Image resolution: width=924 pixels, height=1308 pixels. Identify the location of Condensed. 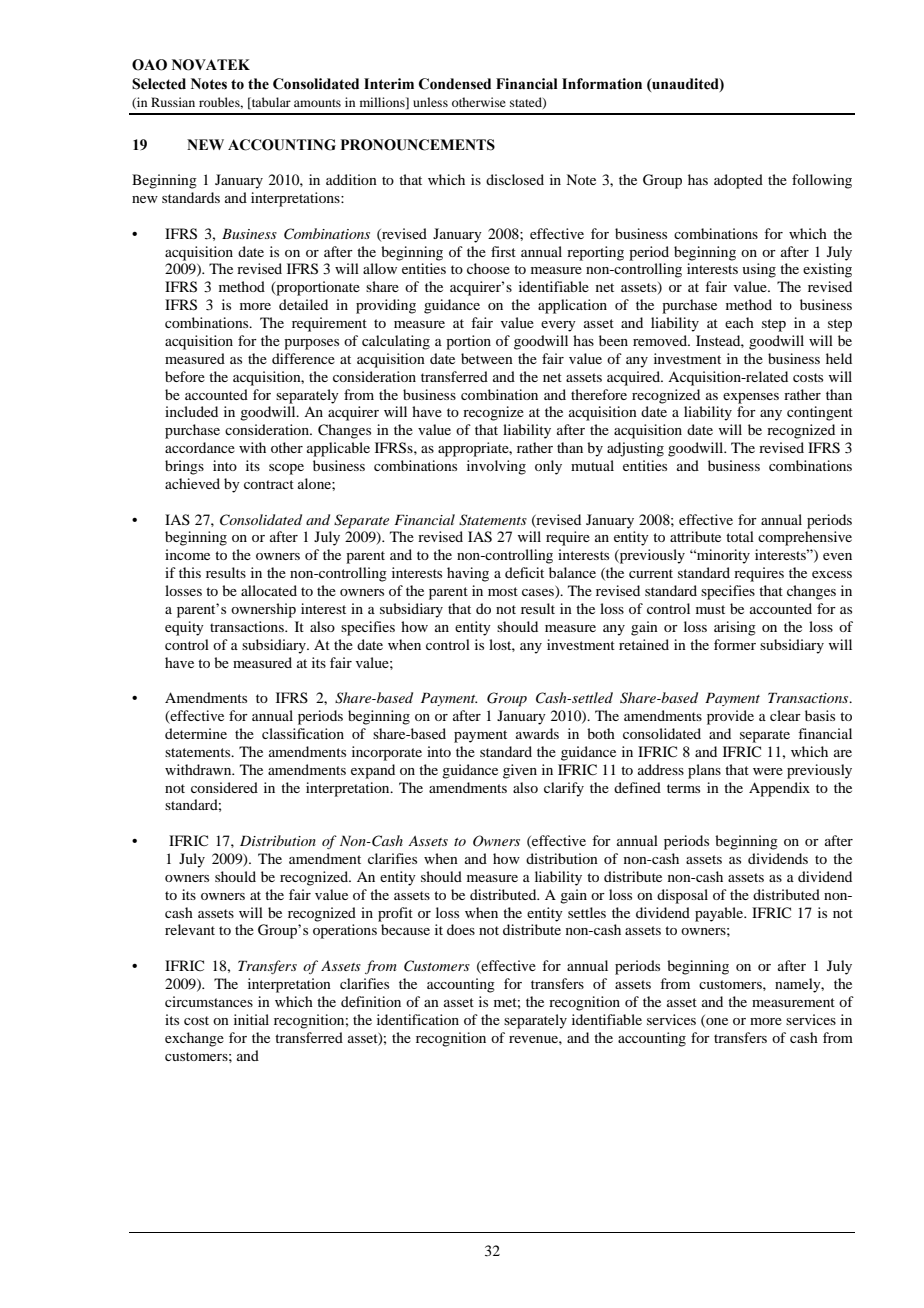
(455, 84).
